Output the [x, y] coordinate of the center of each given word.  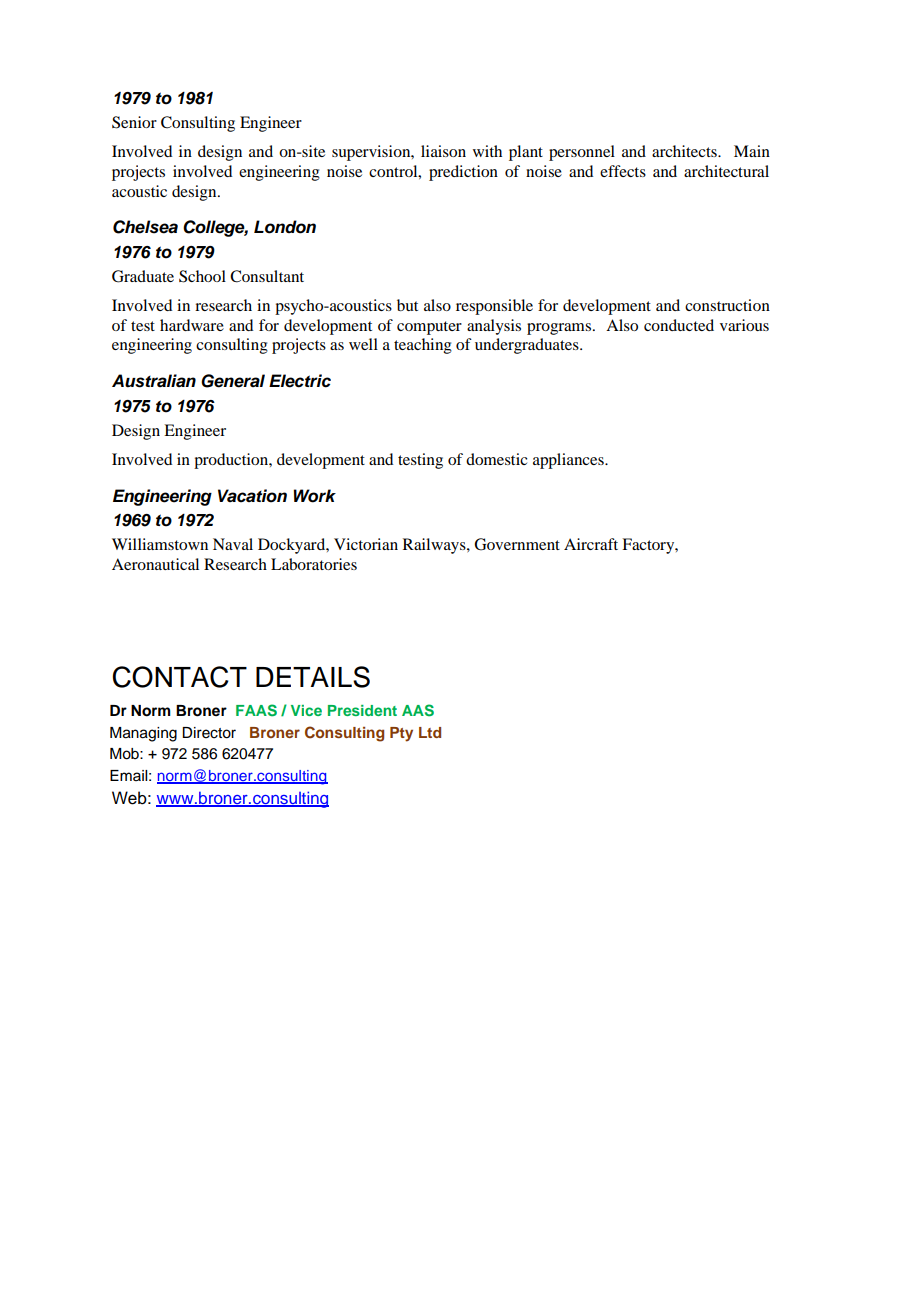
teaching [423, 346]
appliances [569, 461]
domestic [496, 459]
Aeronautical [155, 564]
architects [685, 151]
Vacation [252, 496]
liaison [443, 151]
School [202, 276]
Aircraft [591, 544]
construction [727, 305]
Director [209, 733]
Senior [134, 122]
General [233, 381]
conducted [679, 325]
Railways [435, 546]
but [407, 305]
